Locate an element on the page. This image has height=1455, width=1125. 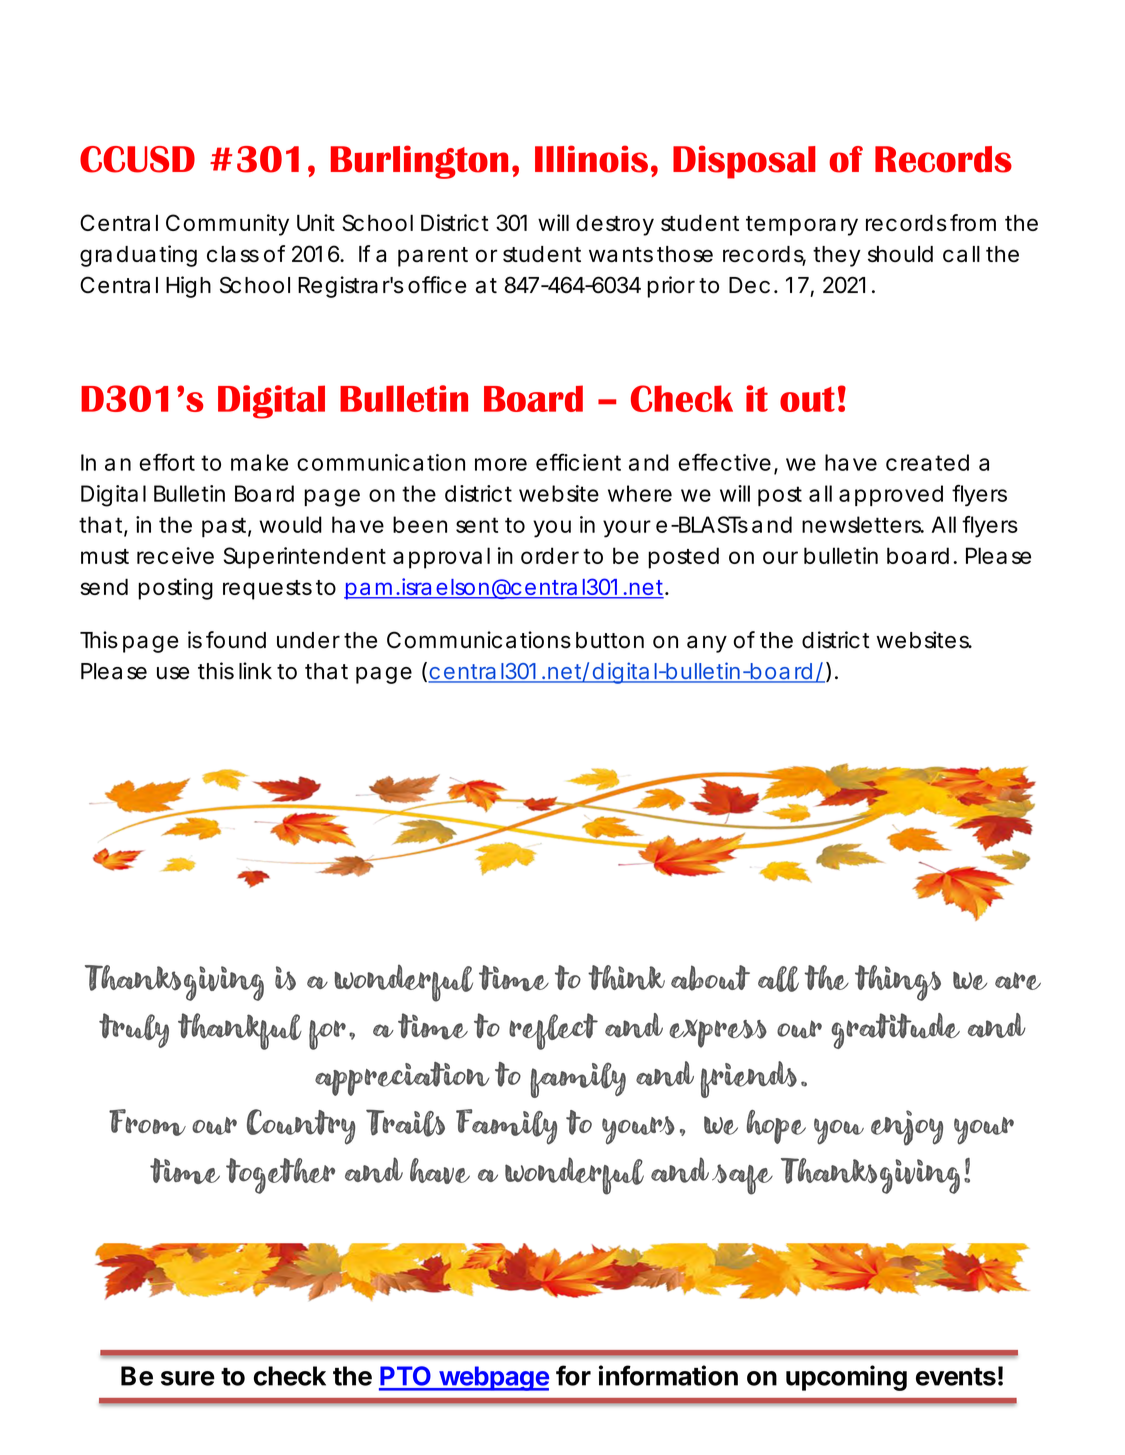
things is located at coordinates (898, 983).
